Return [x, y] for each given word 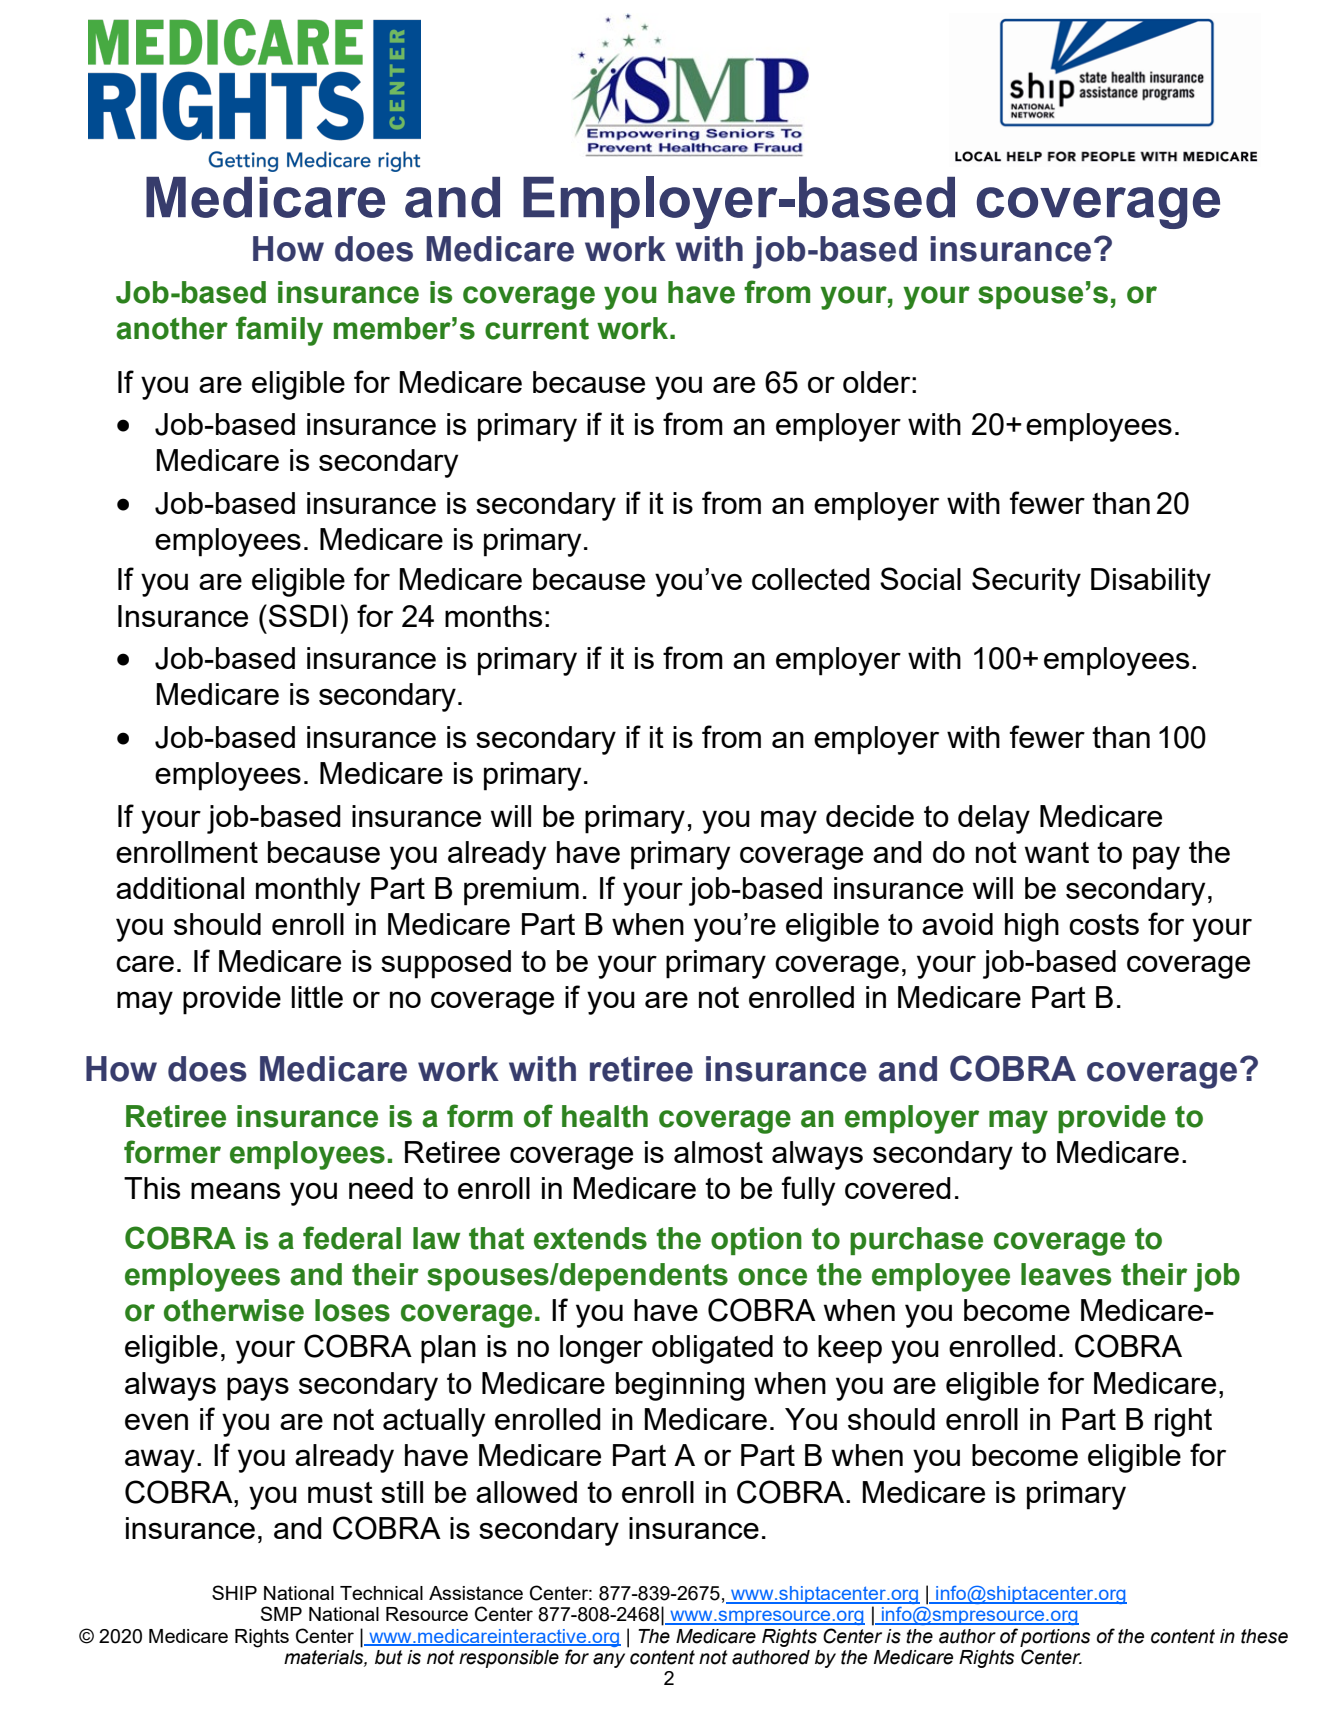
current [537, 329]
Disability [1151, 582]
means [235, 1190]
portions [1055, 1638]
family [279, 331]
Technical [381, 1593]
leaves [1066, 1274]
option [756, 1241]
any [609, 1660]
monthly [308, 891]
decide [870, 816]
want [1057, 852]
